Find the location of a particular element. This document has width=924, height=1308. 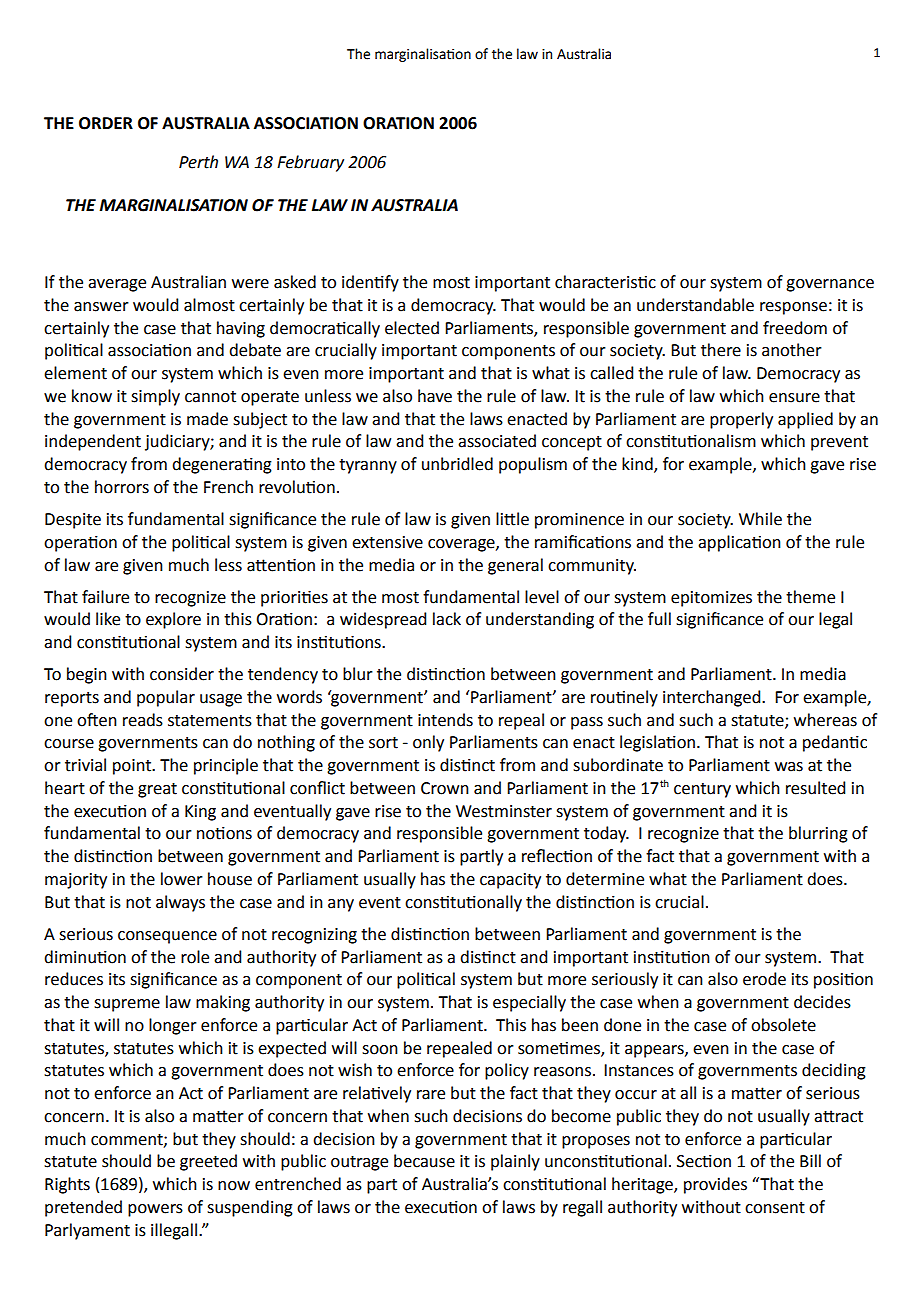

unbridled is located at coordinates (457, 464).
